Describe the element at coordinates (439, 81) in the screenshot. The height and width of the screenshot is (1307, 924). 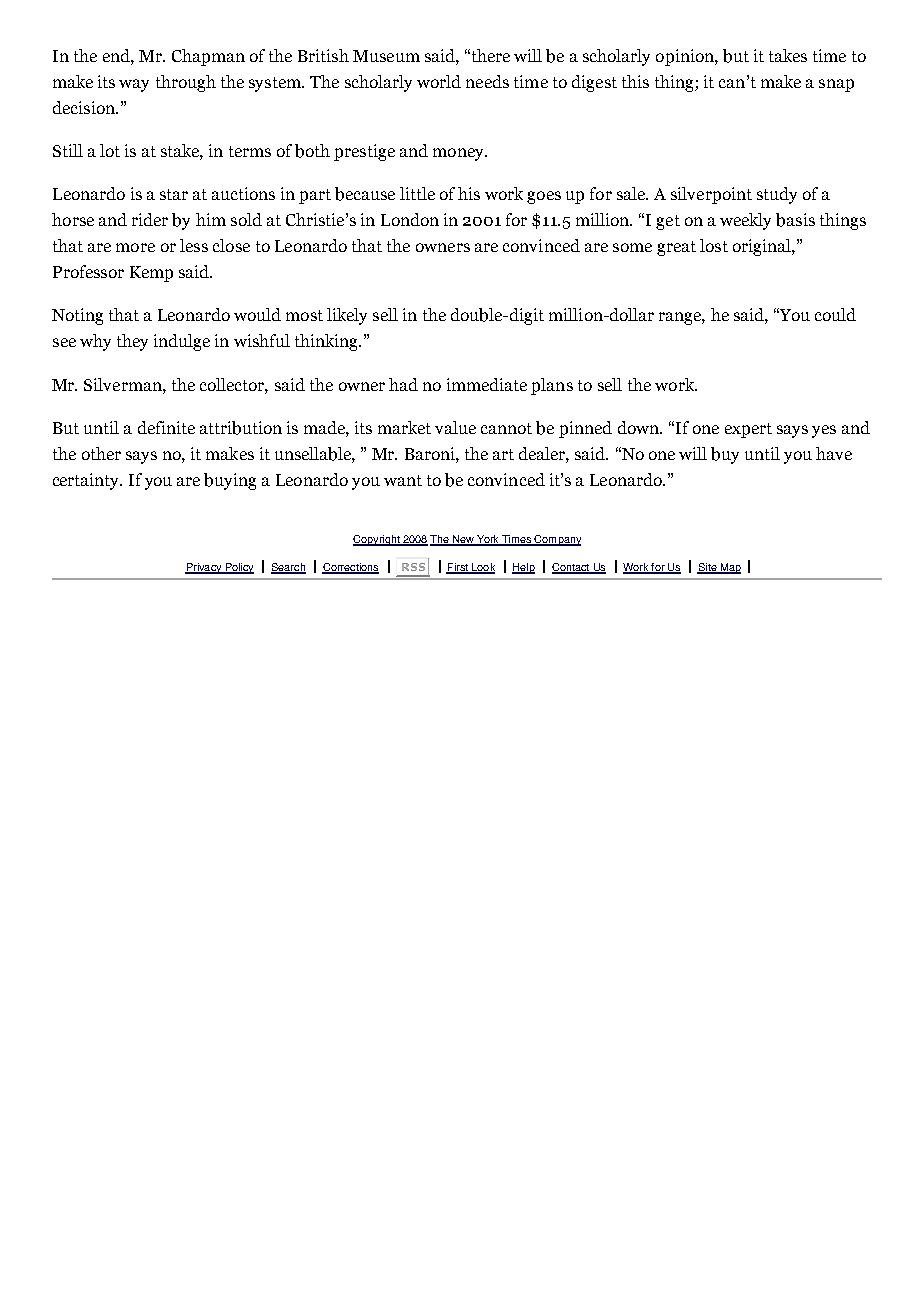
I see `world` at that location.
